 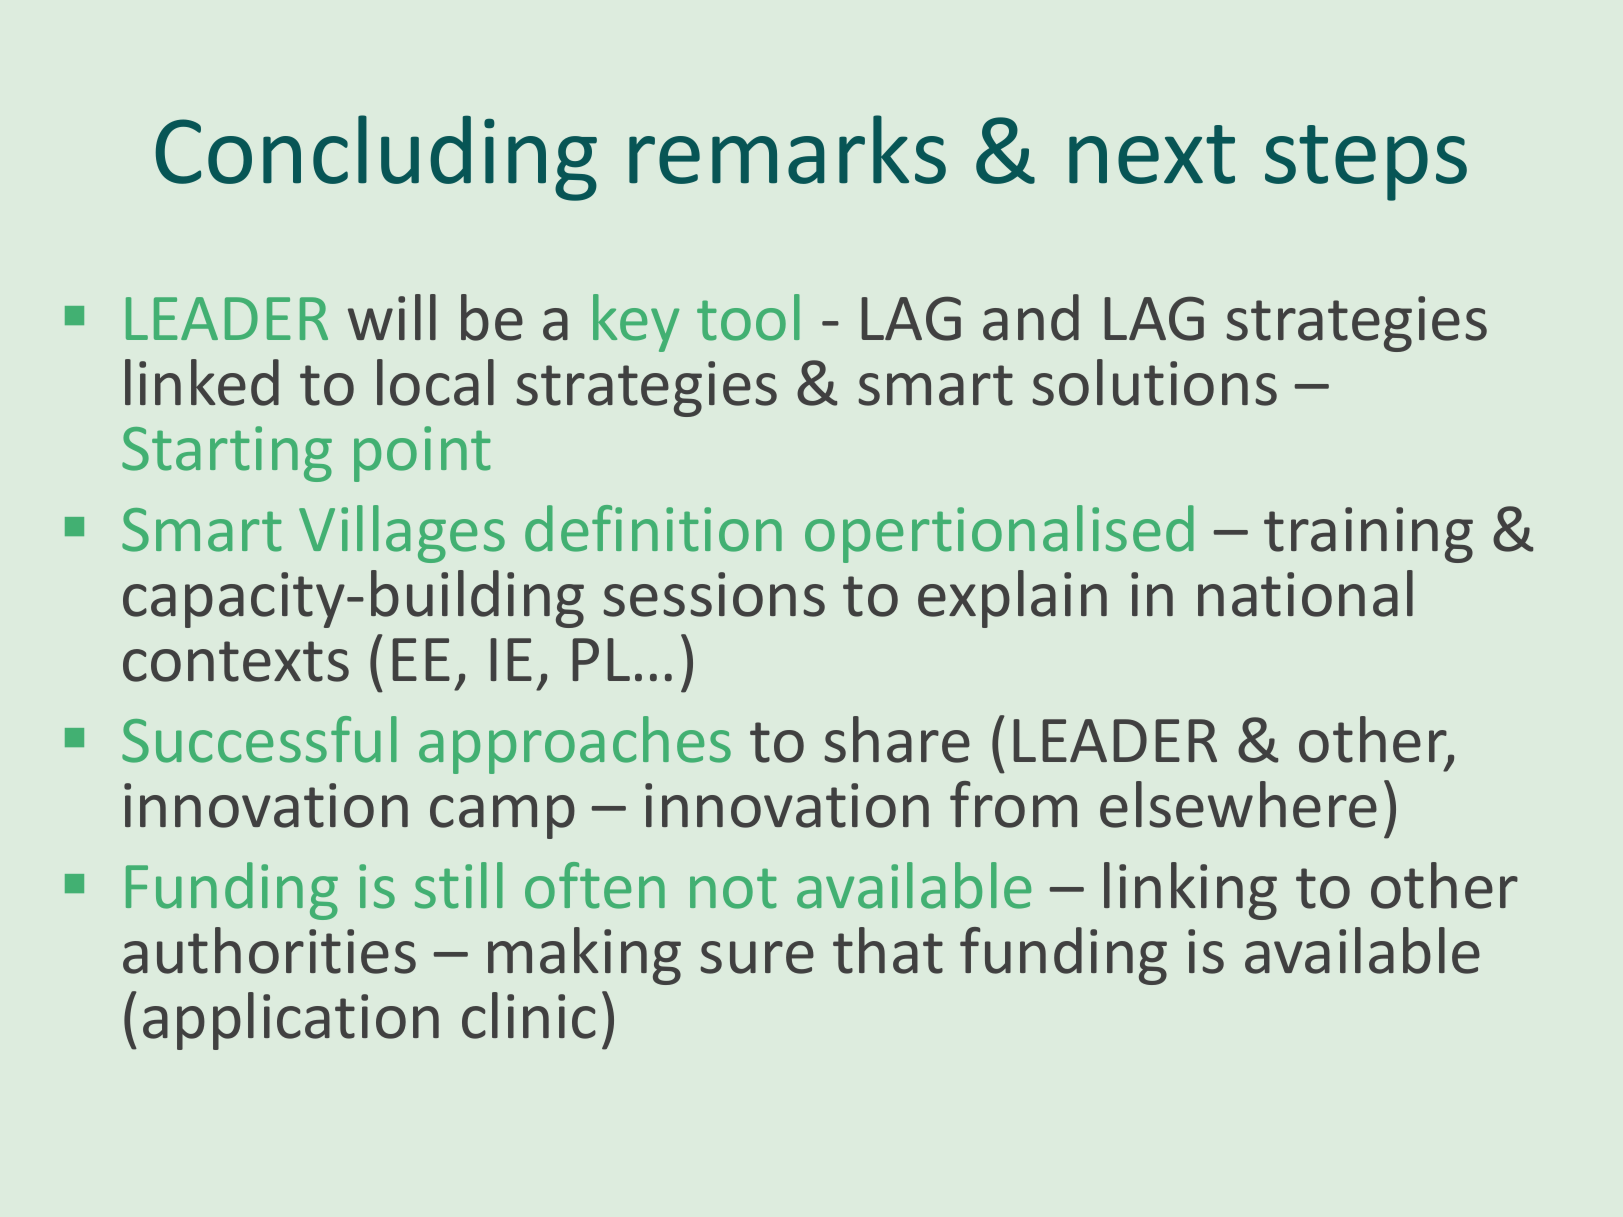 I want to click on solutions, so click(x=1154, y=382).
